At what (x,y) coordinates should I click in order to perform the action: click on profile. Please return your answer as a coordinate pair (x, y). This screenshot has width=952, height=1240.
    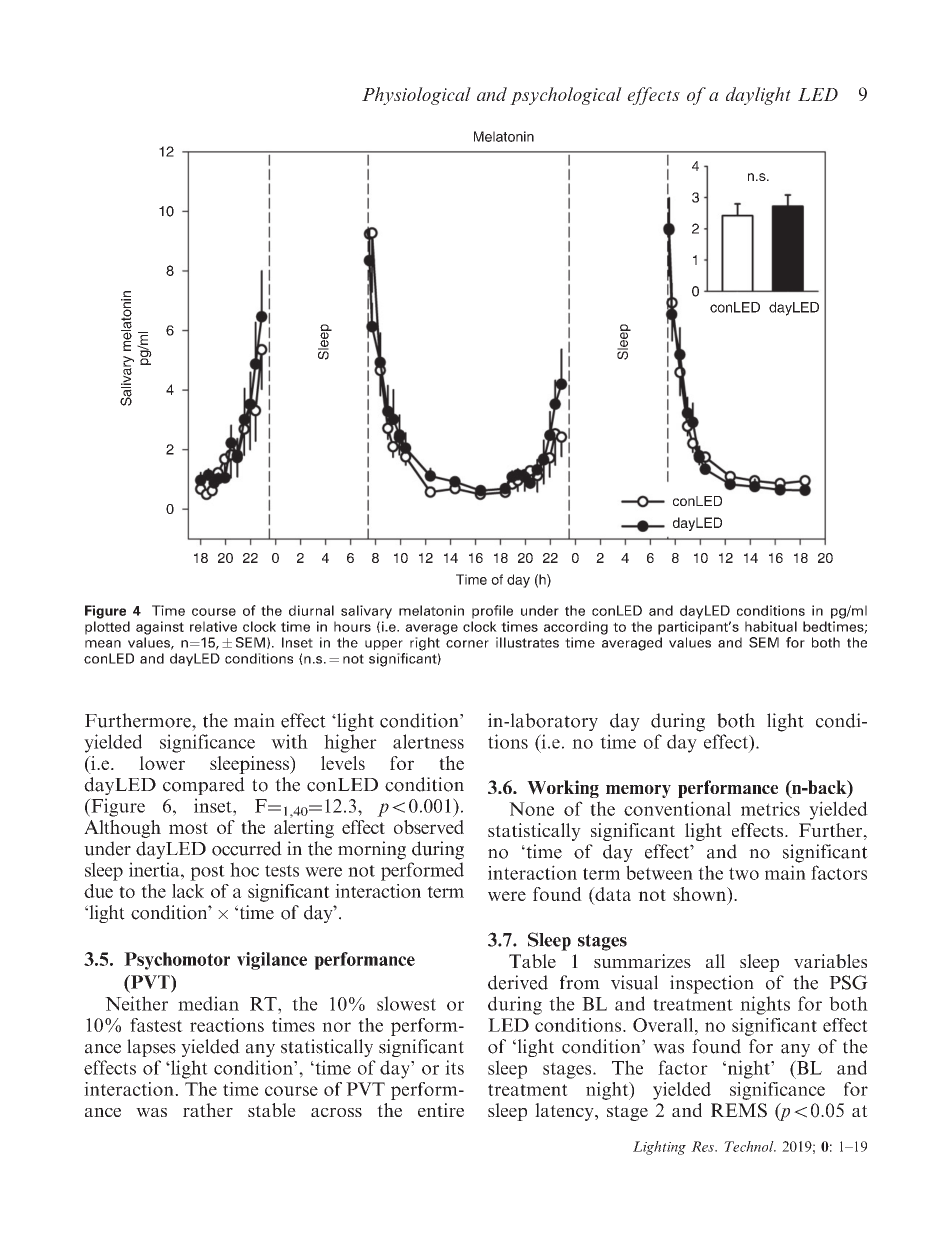
    Looking at the image, I should click on (492, 612).
